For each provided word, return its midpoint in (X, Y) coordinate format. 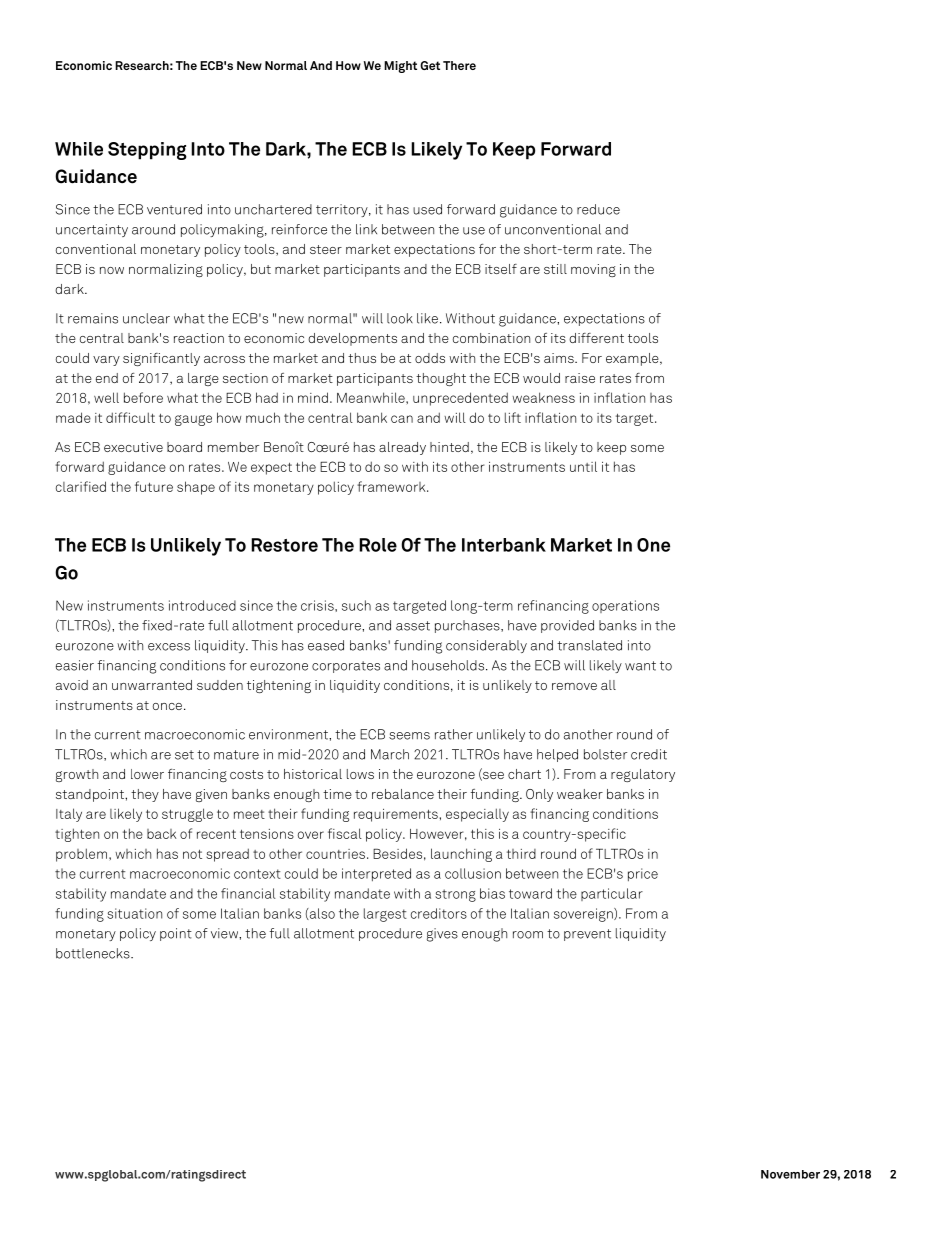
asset (413, 626)
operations (625, 606)
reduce (598, 209)
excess (169, 647)
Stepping (147, 151)
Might (400, 67)
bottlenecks (94, 953)
